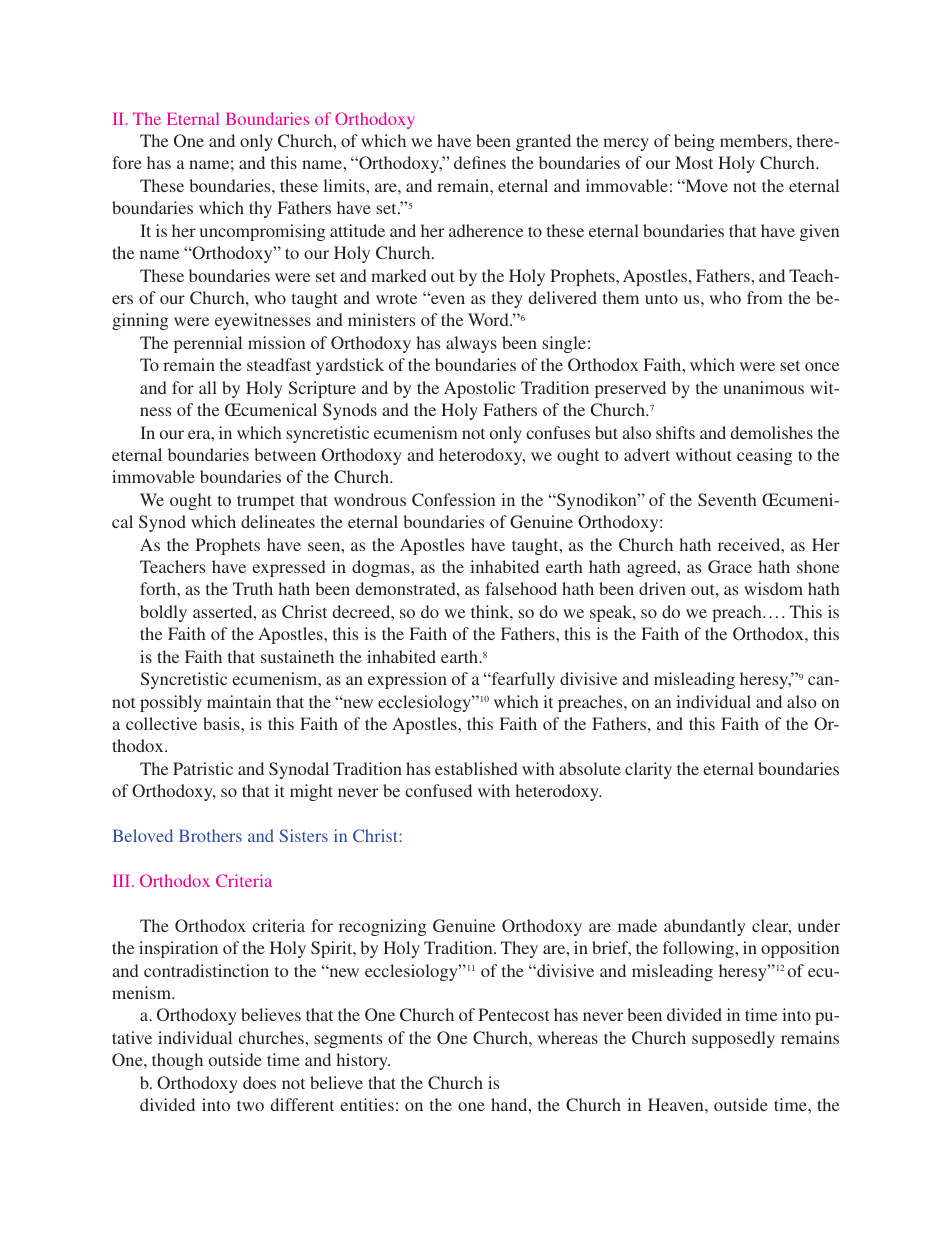  I want to click on granted, so click(543, 142).
